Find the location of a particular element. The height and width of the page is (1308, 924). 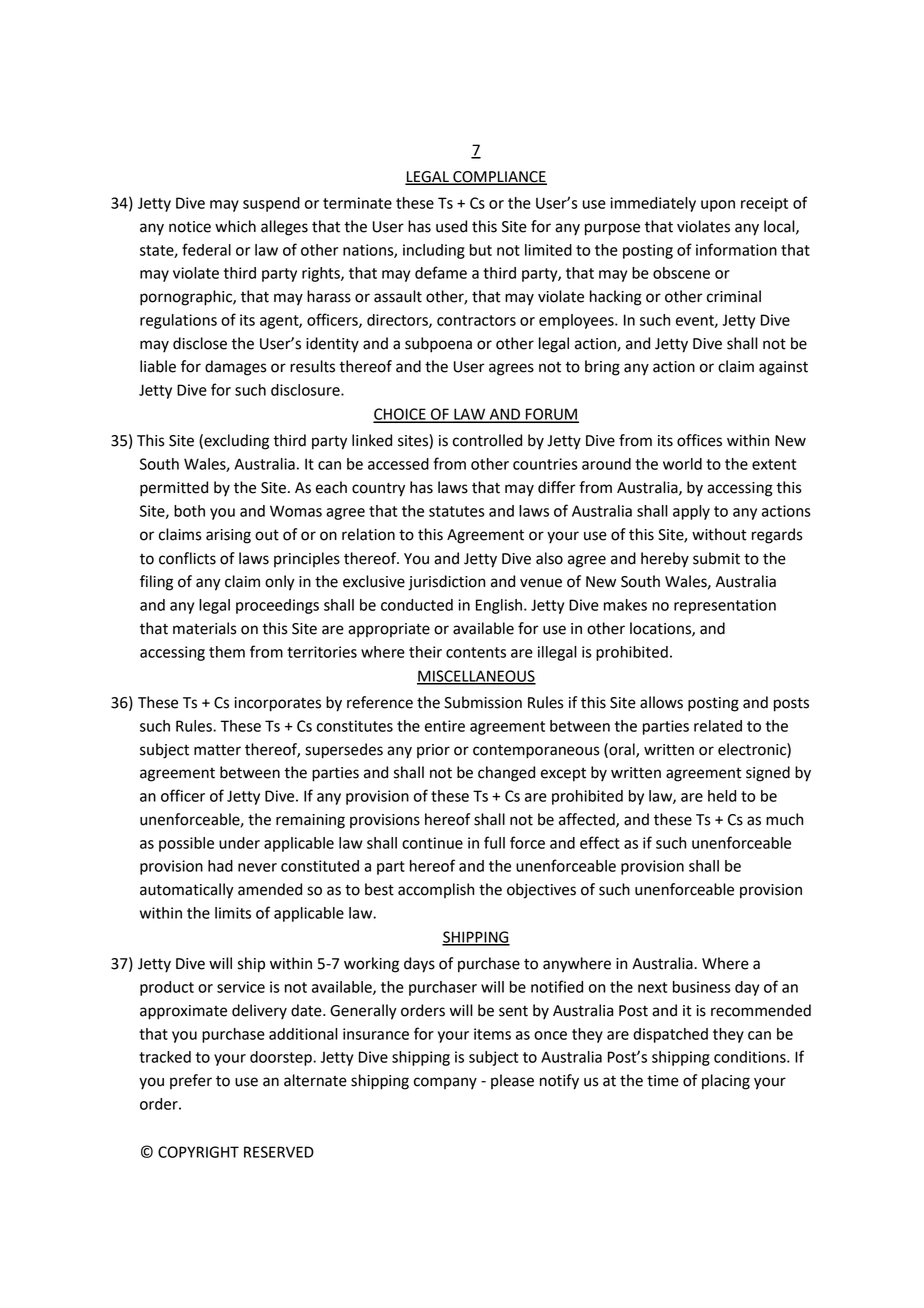

used is located at coordinates (451, 226).
